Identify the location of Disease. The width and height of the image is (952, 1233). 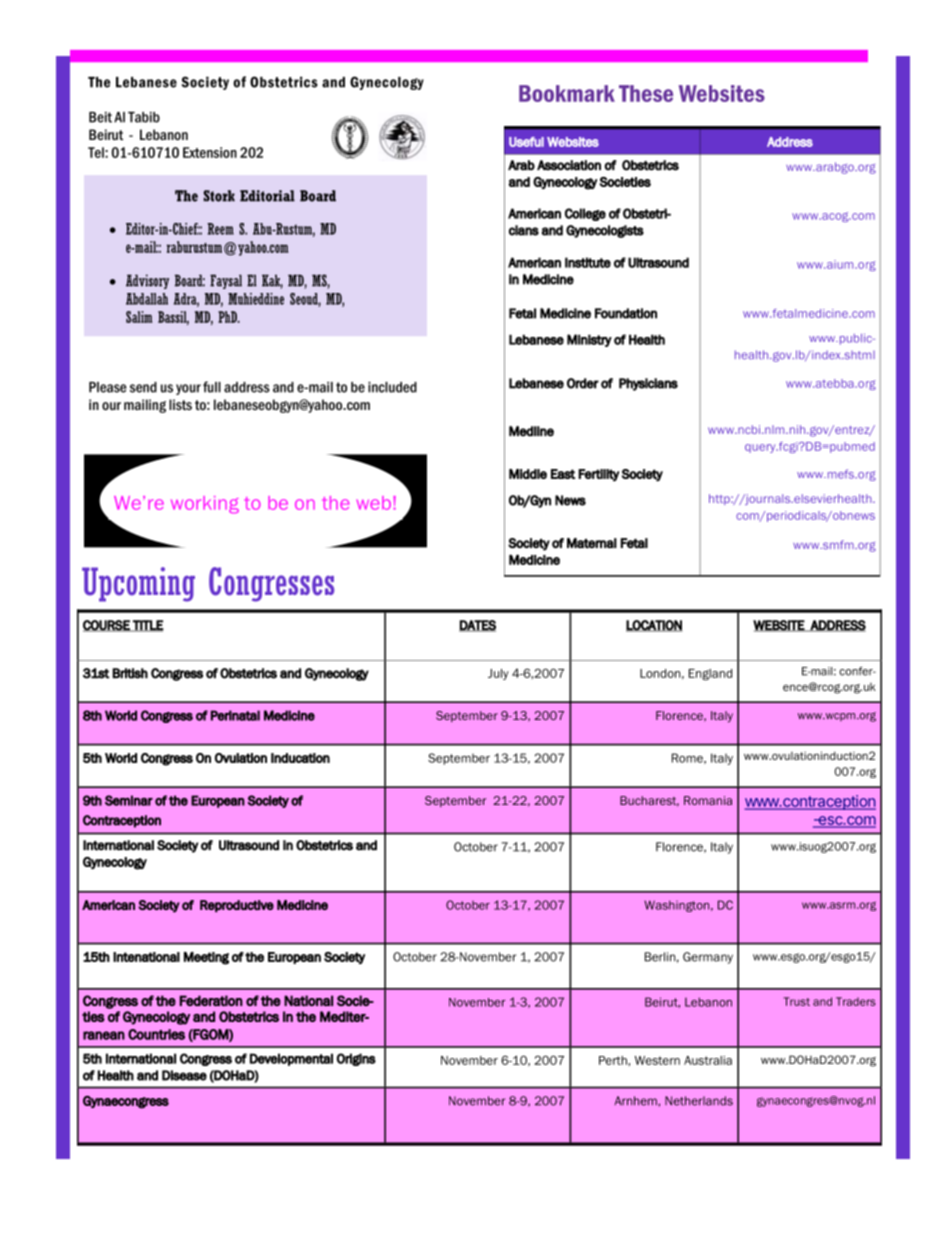
(184, 1075).
